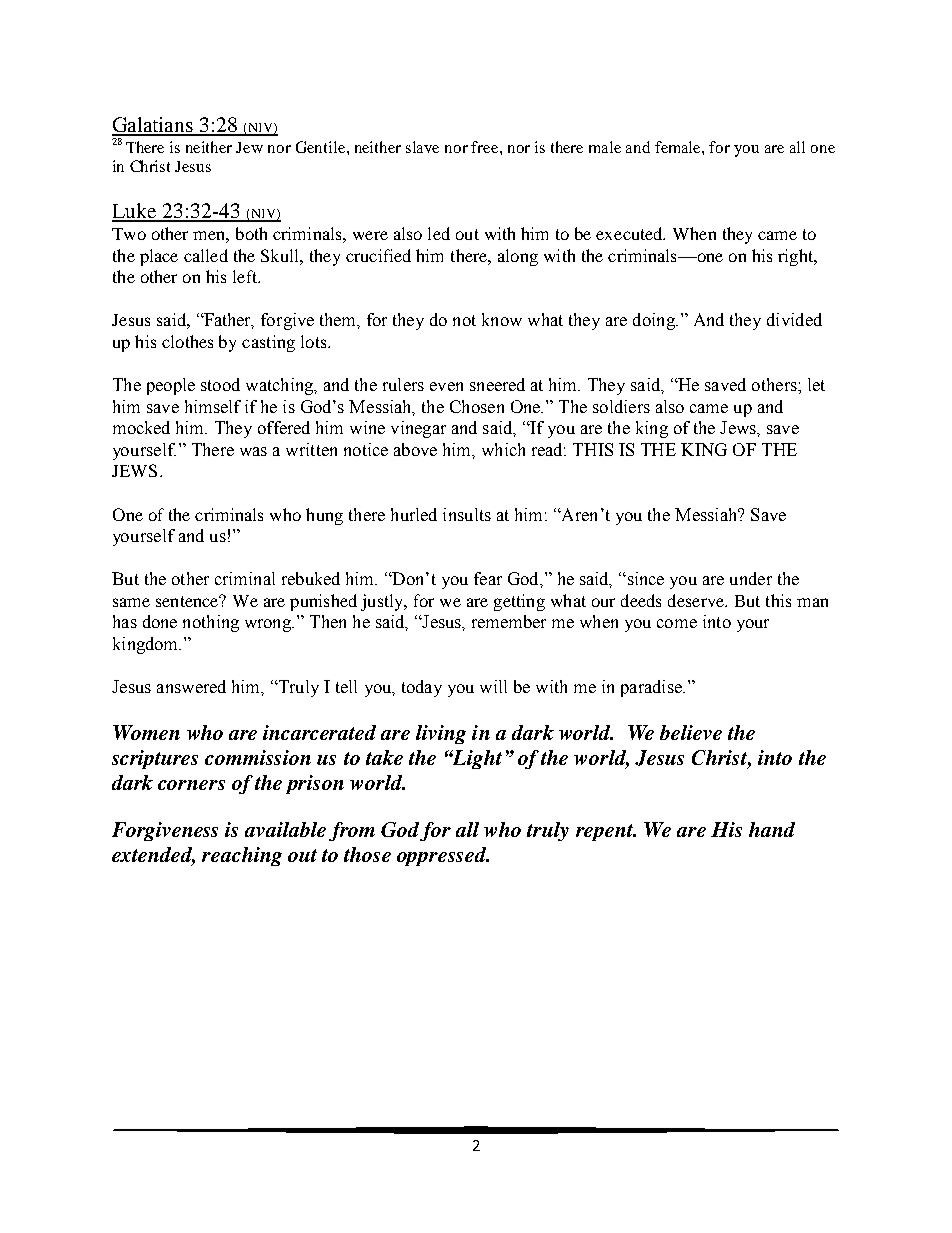  I want to click on let, so click(816, 384).
